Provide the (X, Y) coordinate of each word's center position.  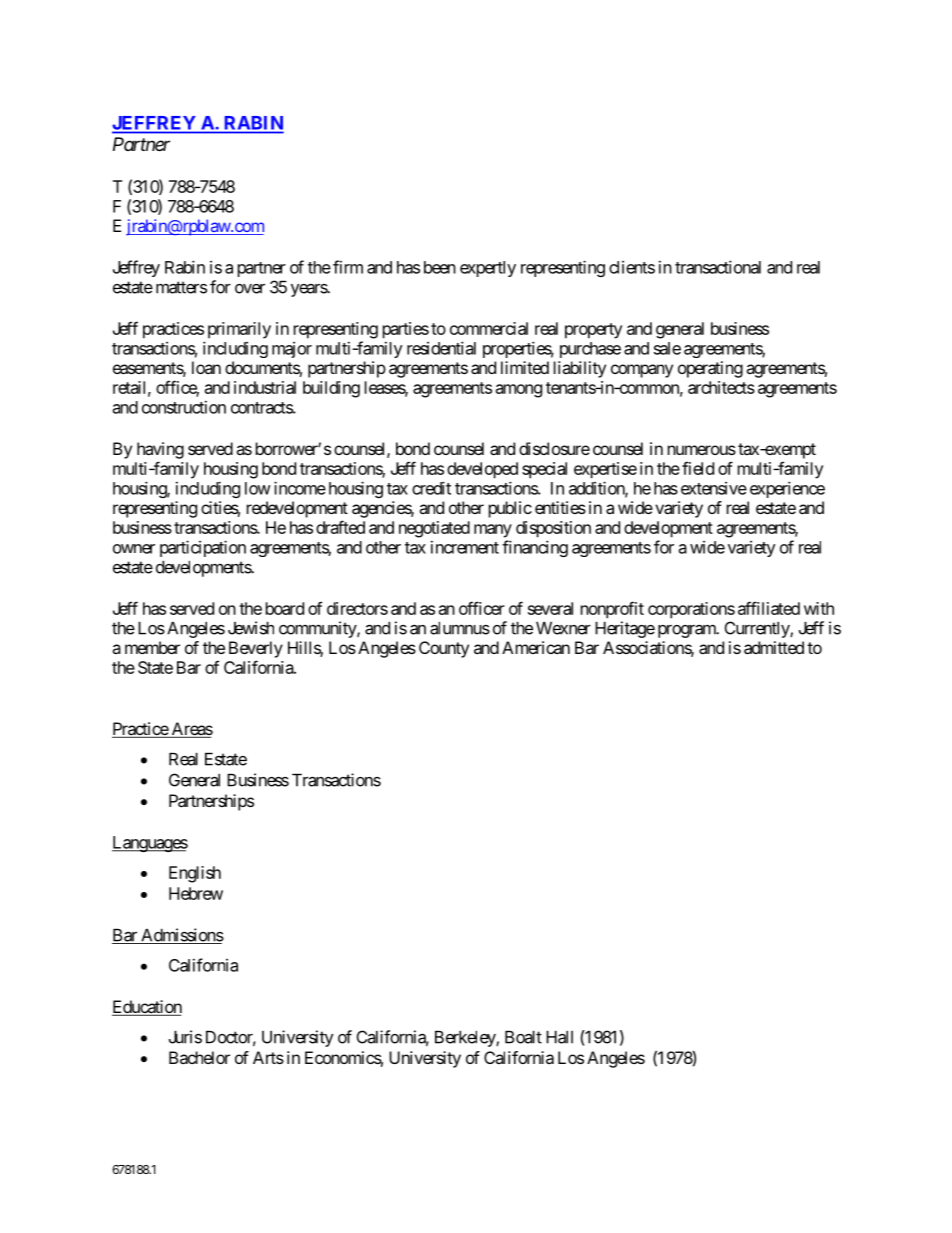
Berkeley (466, 1039)
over (250, 288)
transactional (718, 267)
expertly (488, 269)
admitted (774, 647)
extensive (714, 488)
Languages (150, 844)
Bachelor (199, 1057)
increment (465, 547)
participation (203, 548)
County (444, 649)
